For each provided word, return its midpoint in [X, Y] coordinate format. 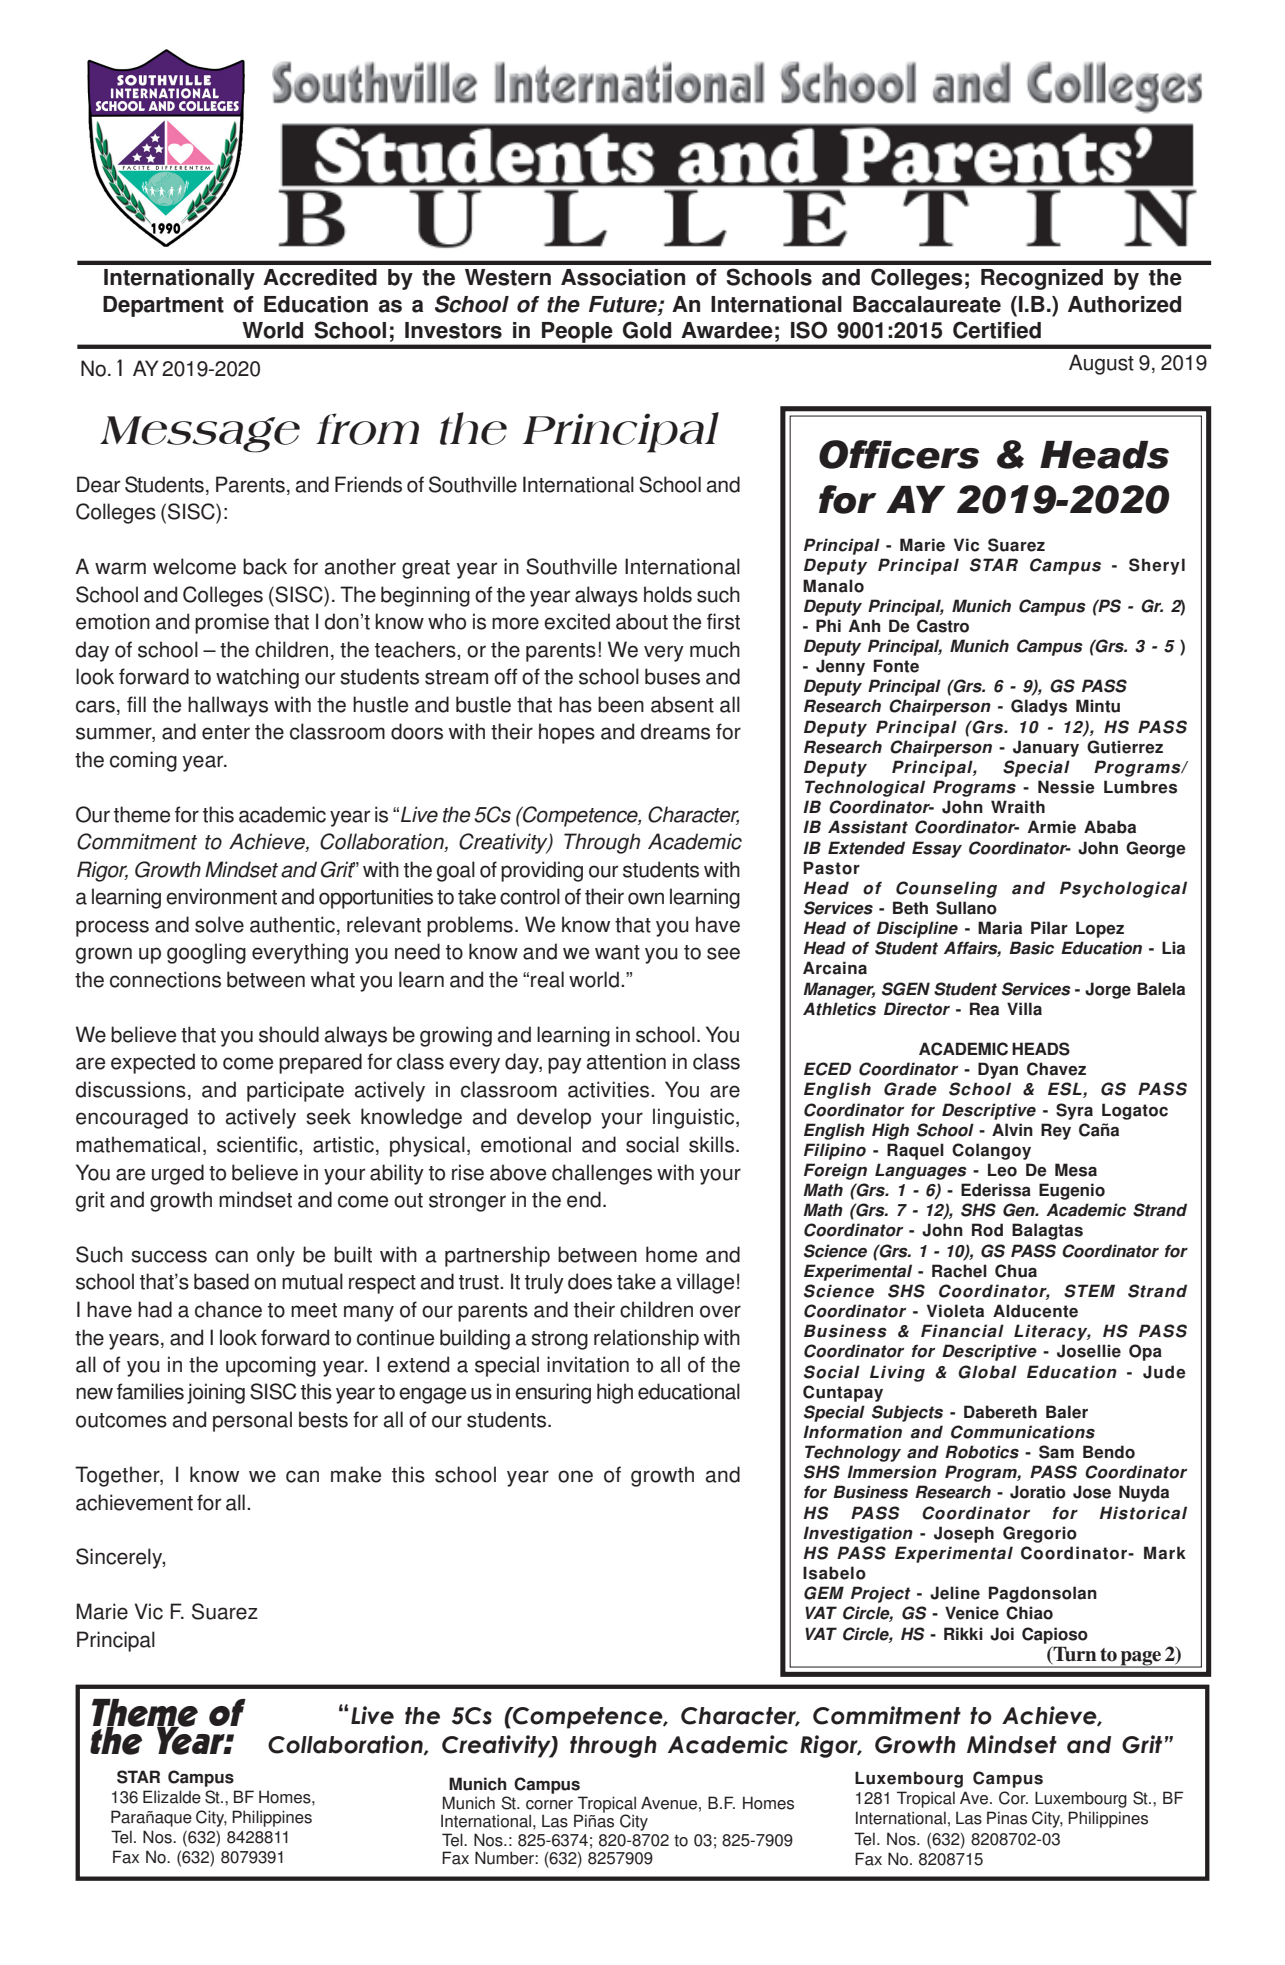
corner [549, 1805]
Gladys [1039, 707]
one [575, 1476]
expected [153, 1063]
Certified [997, 330]
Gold [647, 330]
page [1141, 1659]
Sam [1056, 1452]
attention [626, 1061]
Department [163, 306]
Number [505, 1858]
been [621, 704]
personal [252, 1421]
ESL [1066, 1090]
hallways [228, 706]
